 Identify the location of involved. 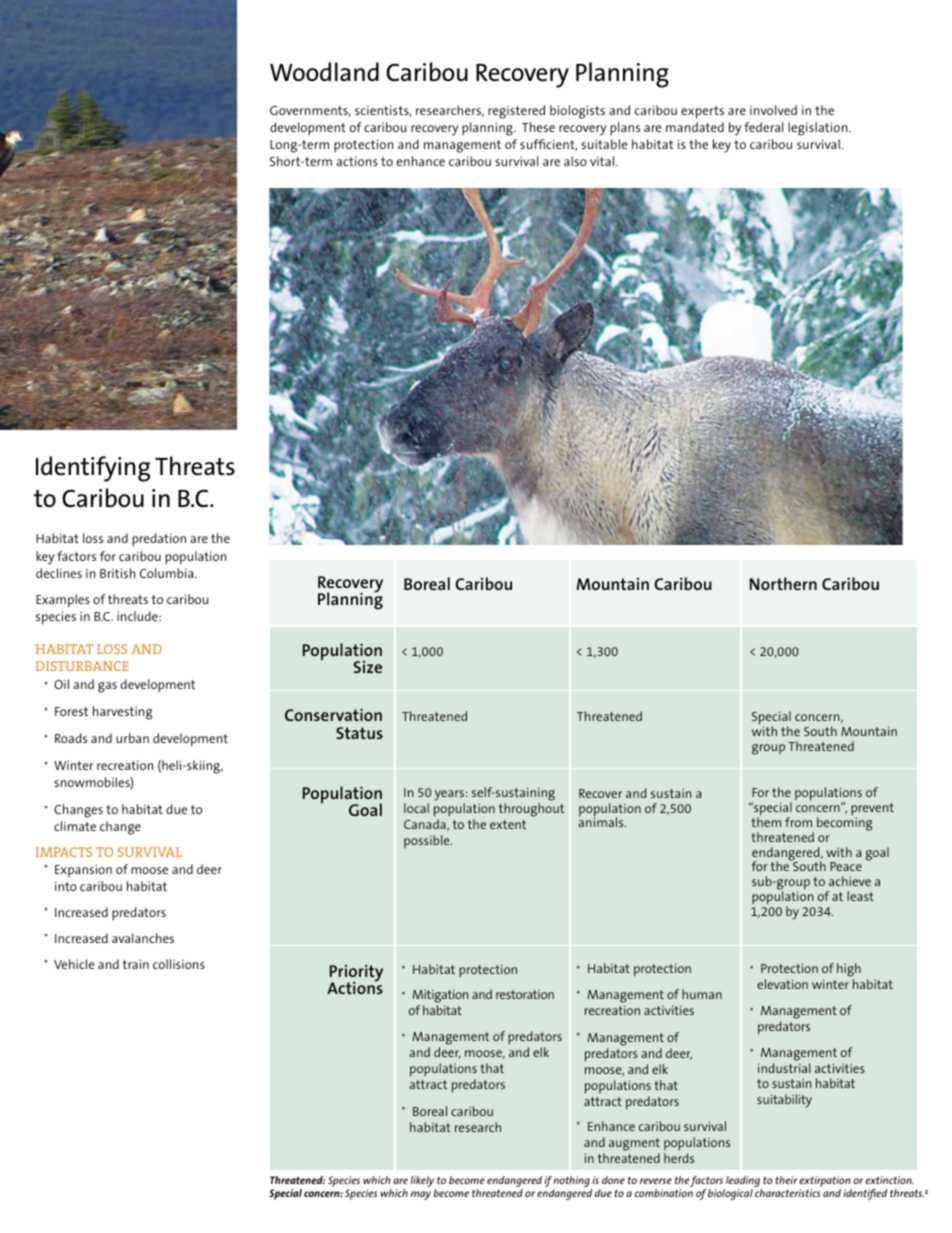
(773, 110).
